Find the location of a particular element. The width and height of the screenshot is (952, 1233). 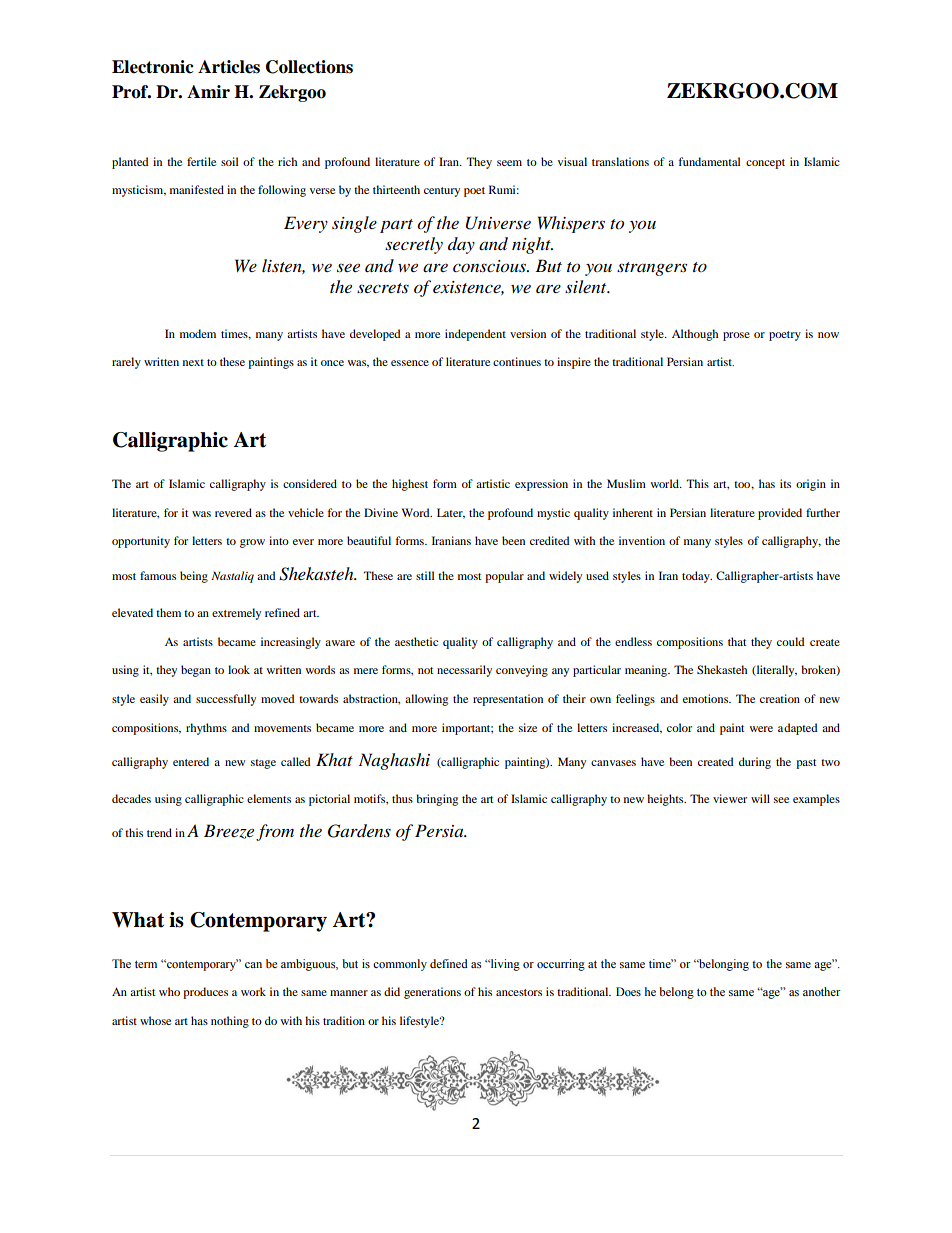

representation is located at coordinates (508, 700).
